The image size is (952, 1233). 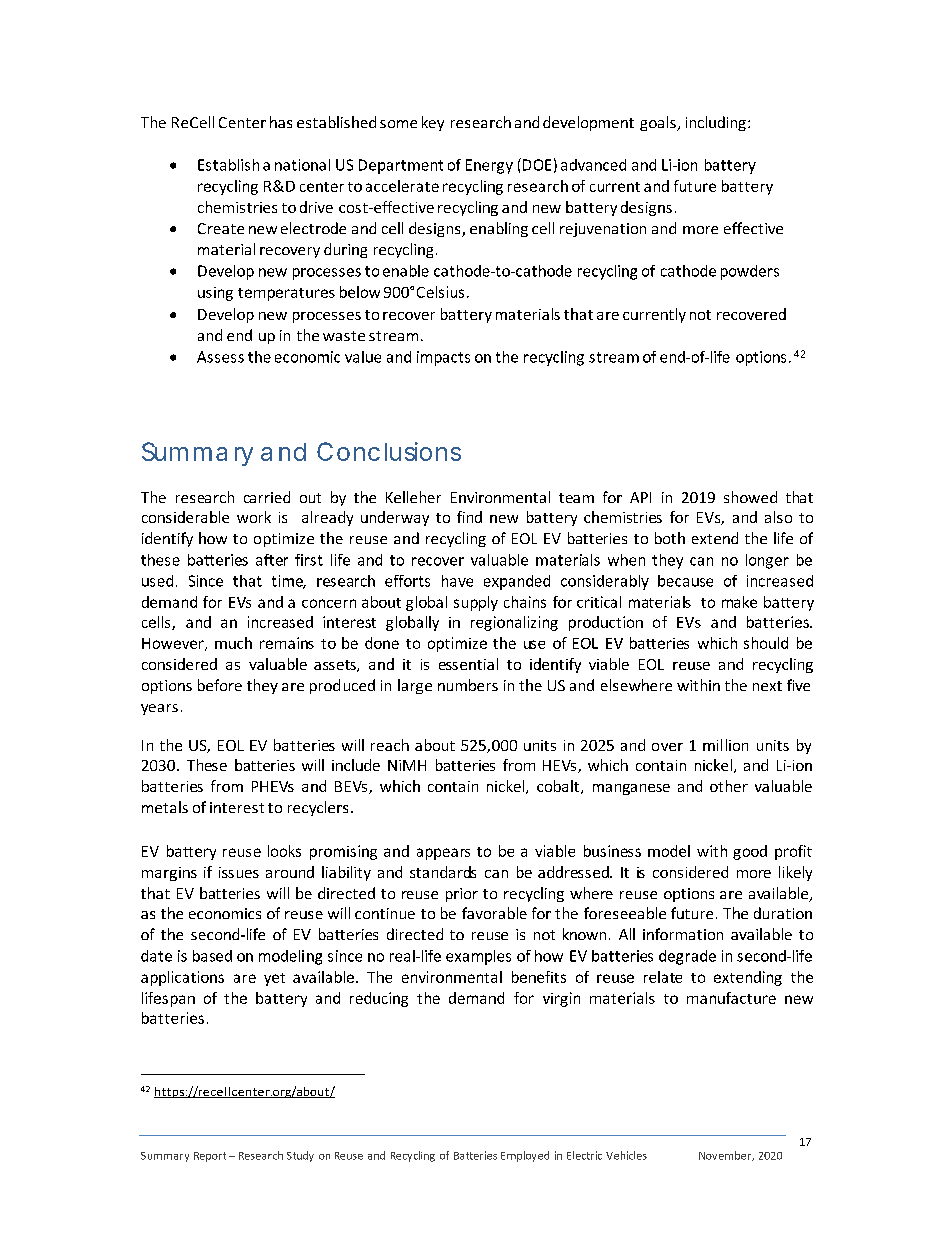 I want to click on Report, so click(x=210, y=1157).
